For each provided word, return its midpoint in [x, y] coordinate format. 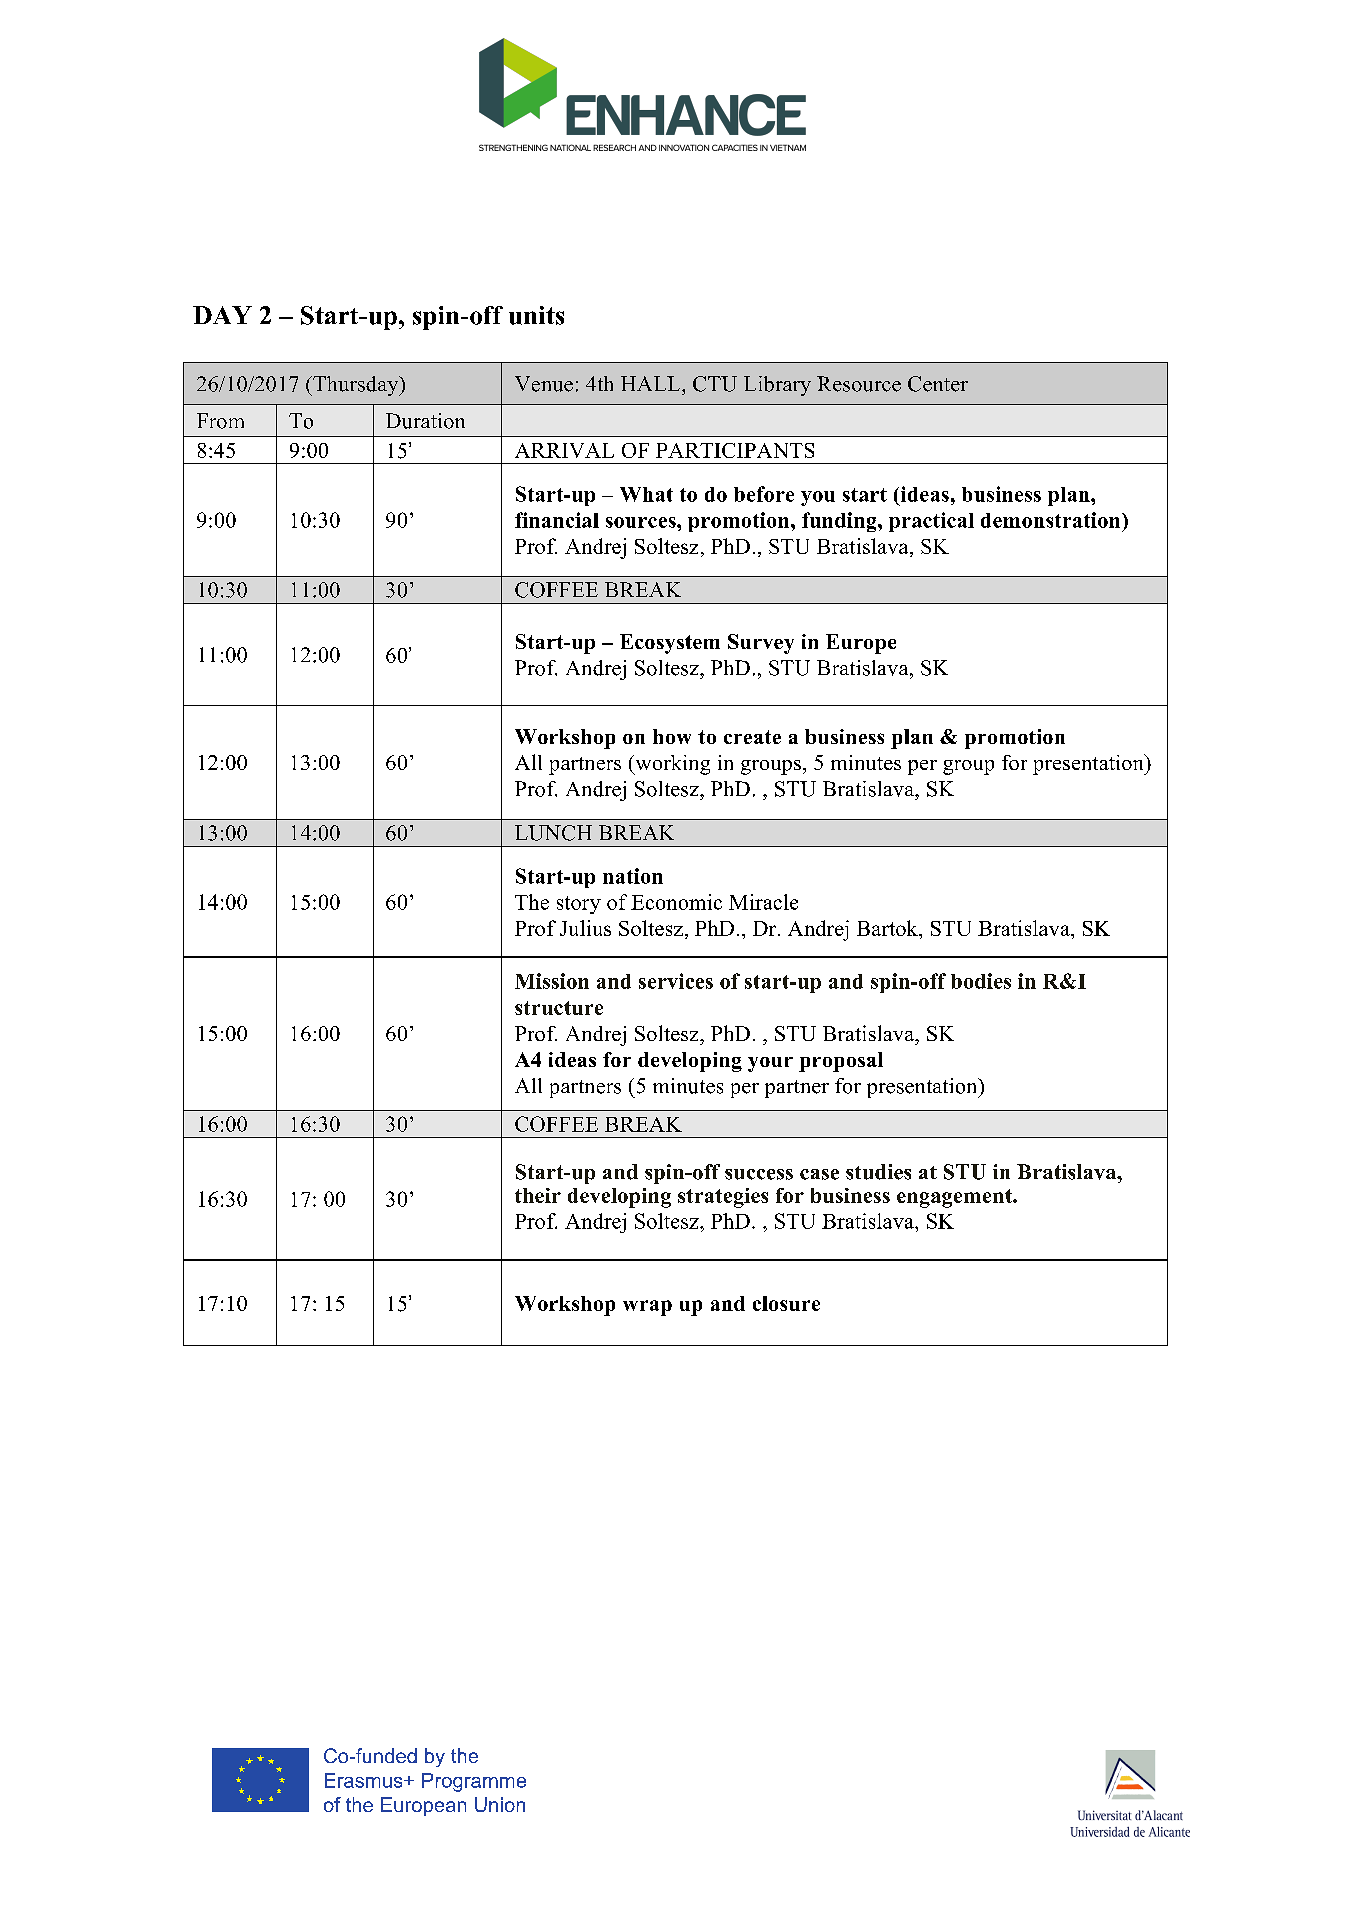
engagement [955, 1198]
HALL [652, 383]
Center [938, 384]
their [538, 1195]
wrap [647, 1308]
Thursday [356, 386]
